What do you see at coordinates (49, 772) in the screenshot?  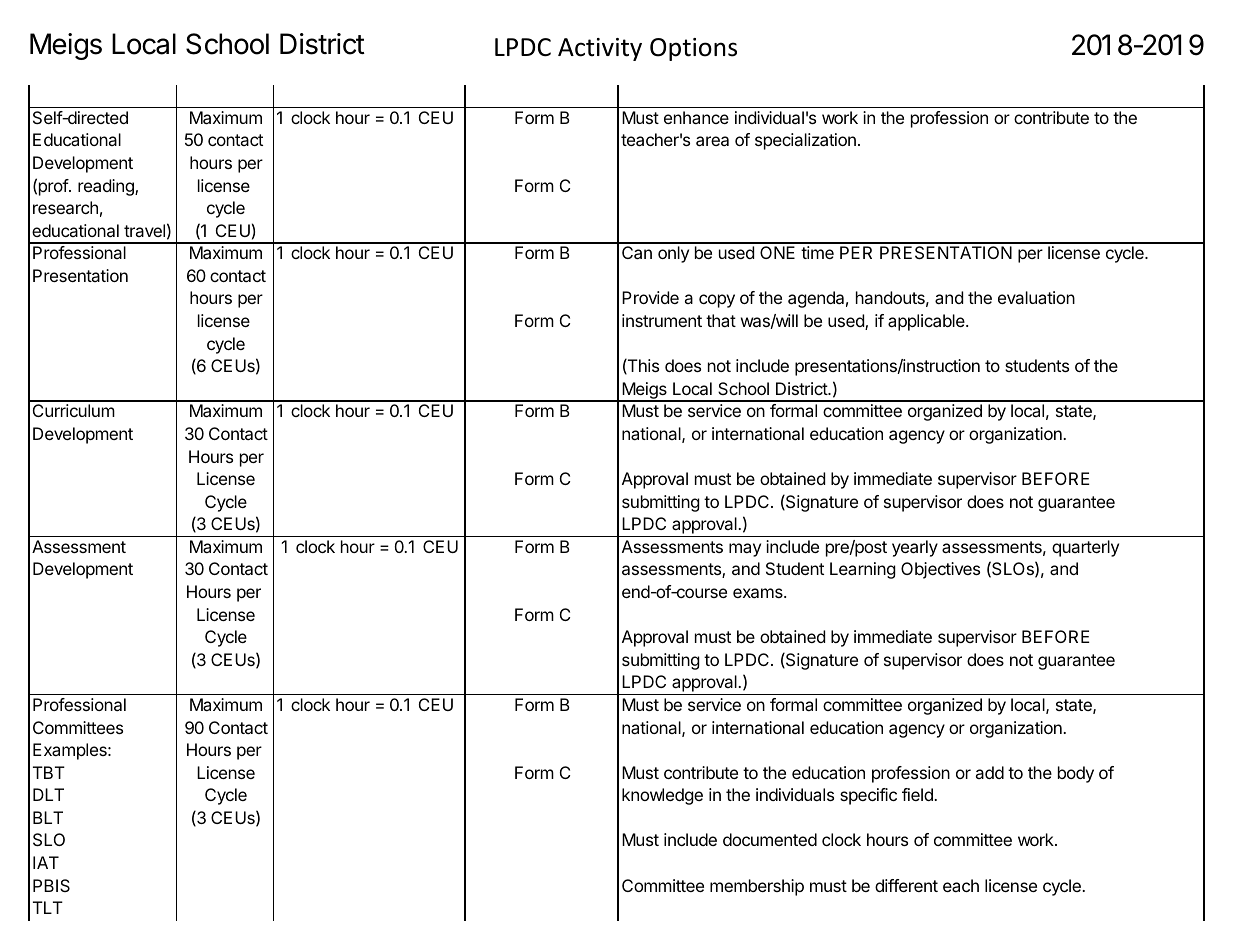 I see `TBT` at bounding box center [49, 772].
